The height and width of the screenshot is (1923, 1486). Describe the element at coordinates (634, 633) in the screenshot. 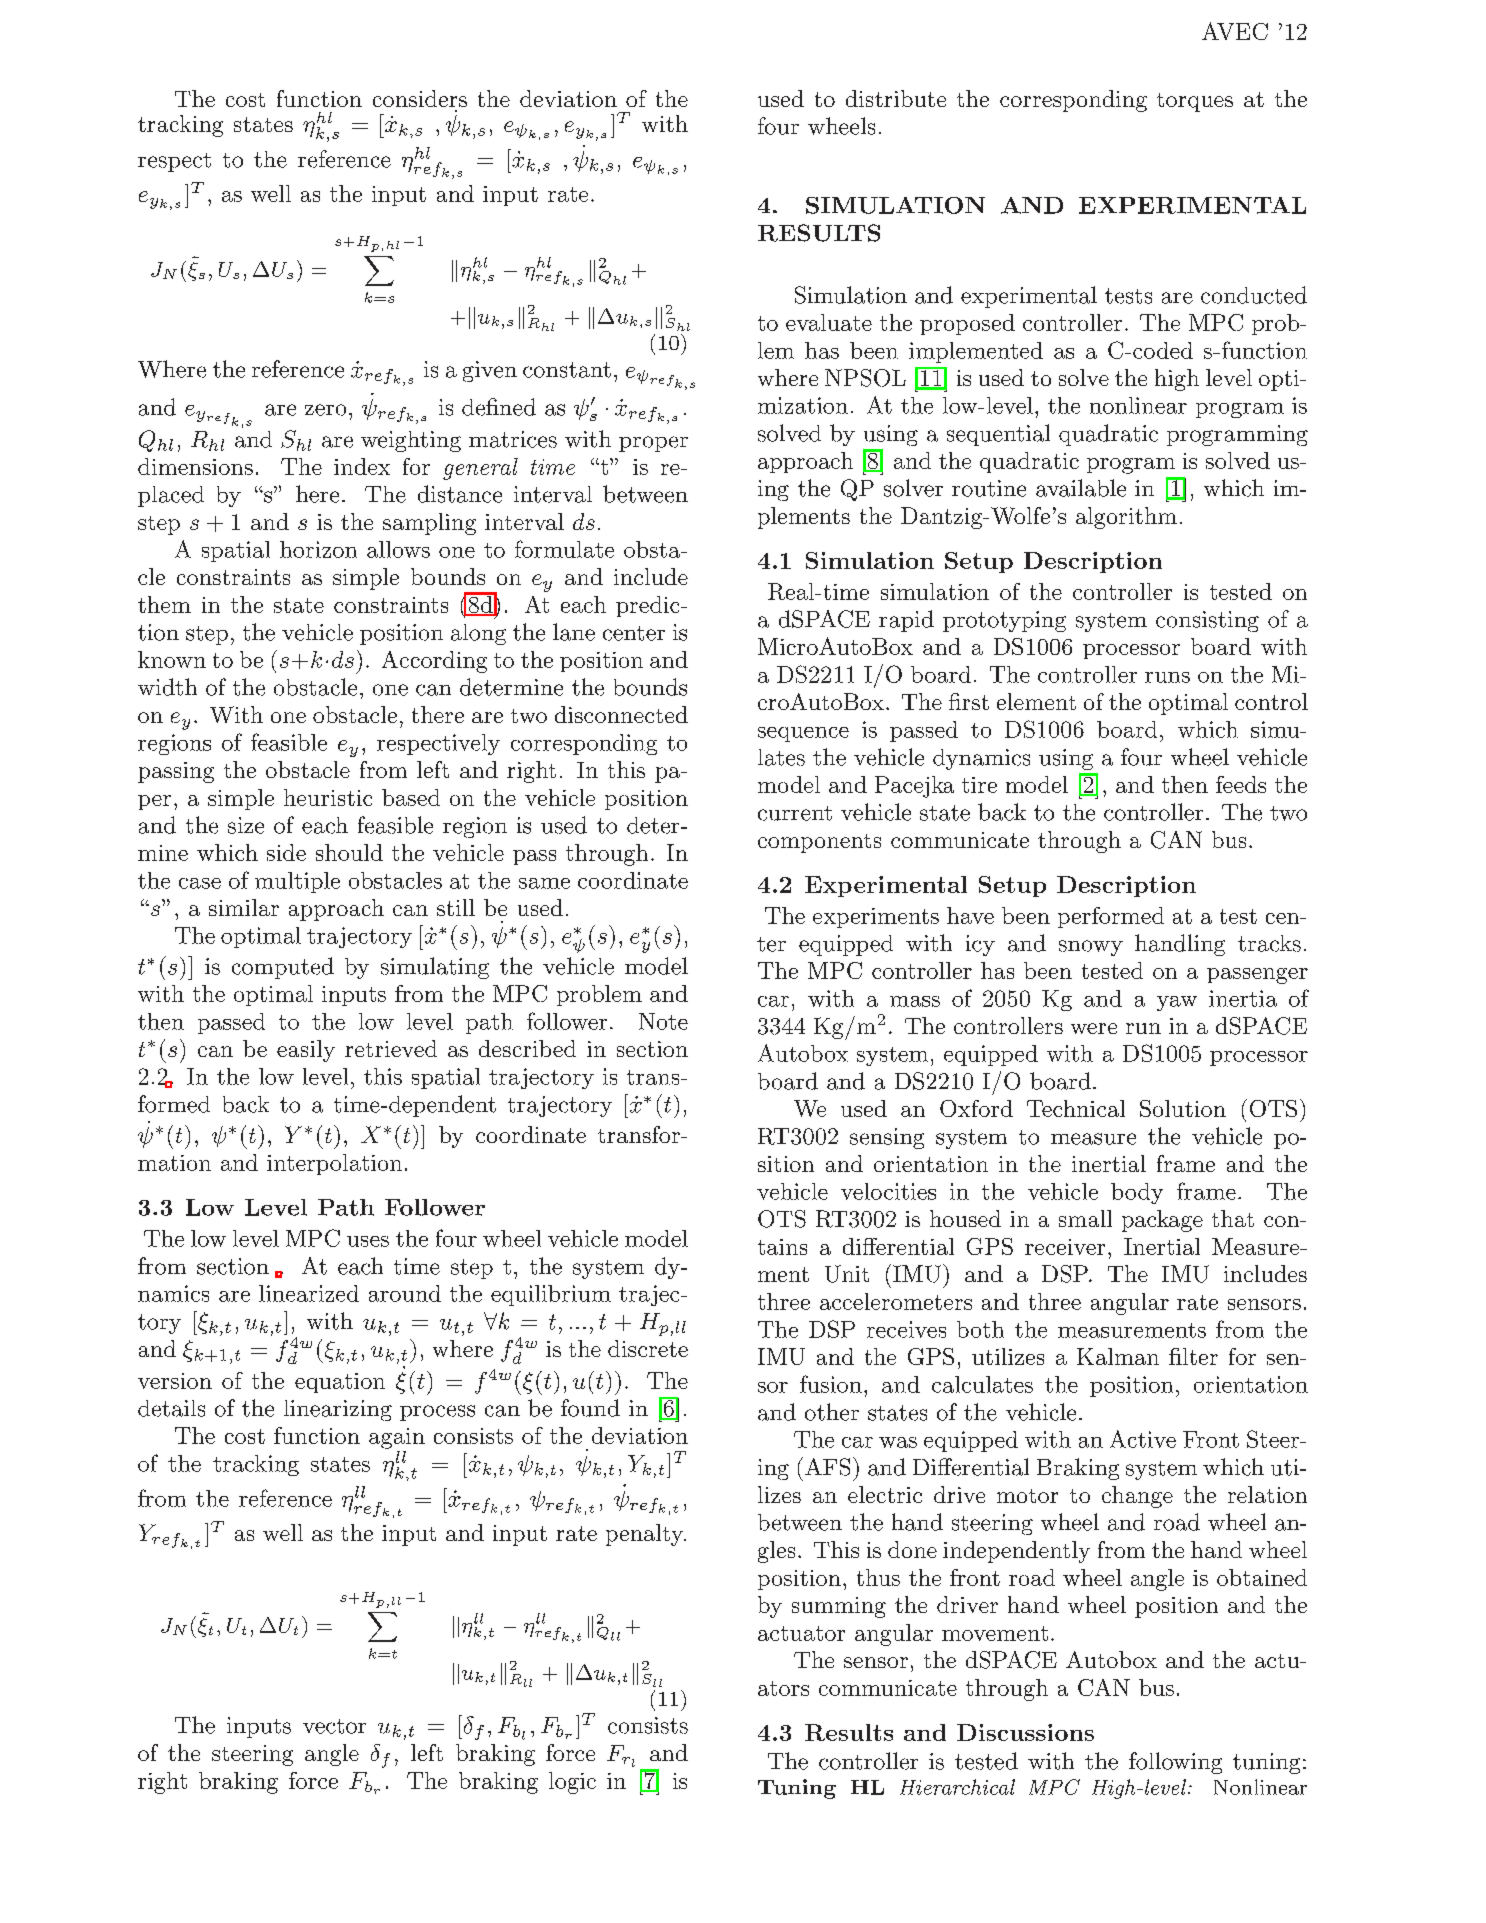

I see `center` at that location.
